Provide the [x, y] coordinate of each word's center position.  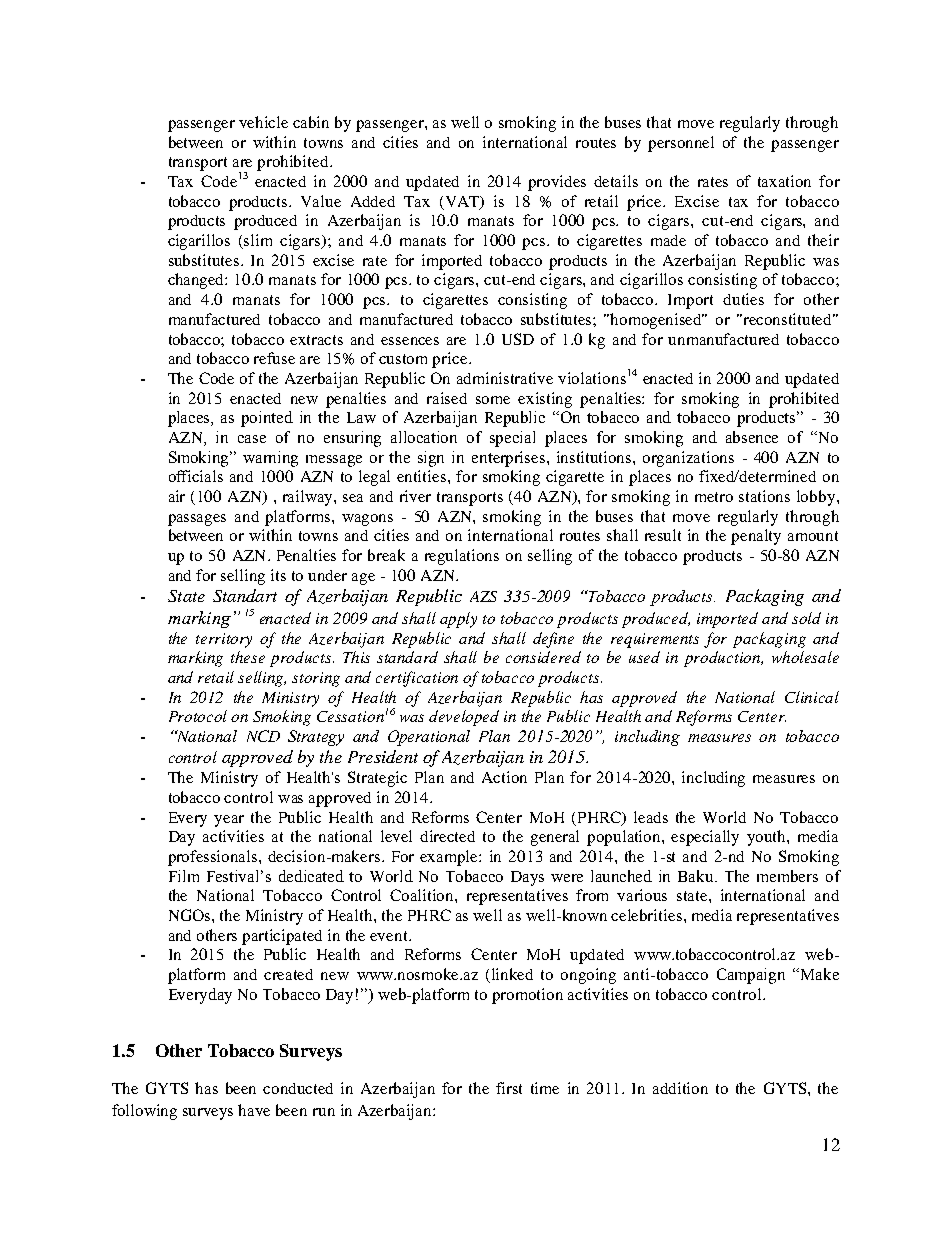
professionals [214, 858]
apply [458, 620]
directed [447, 836]
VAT [464, 202]
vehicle [263, 122]
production [723, 659]
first [509, 1088]
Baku [697, 876]
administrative [505, 378]
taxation [784, 181]
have [254, 1110]
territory [224, 640]
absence [752, 437]
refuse [274, 358]
